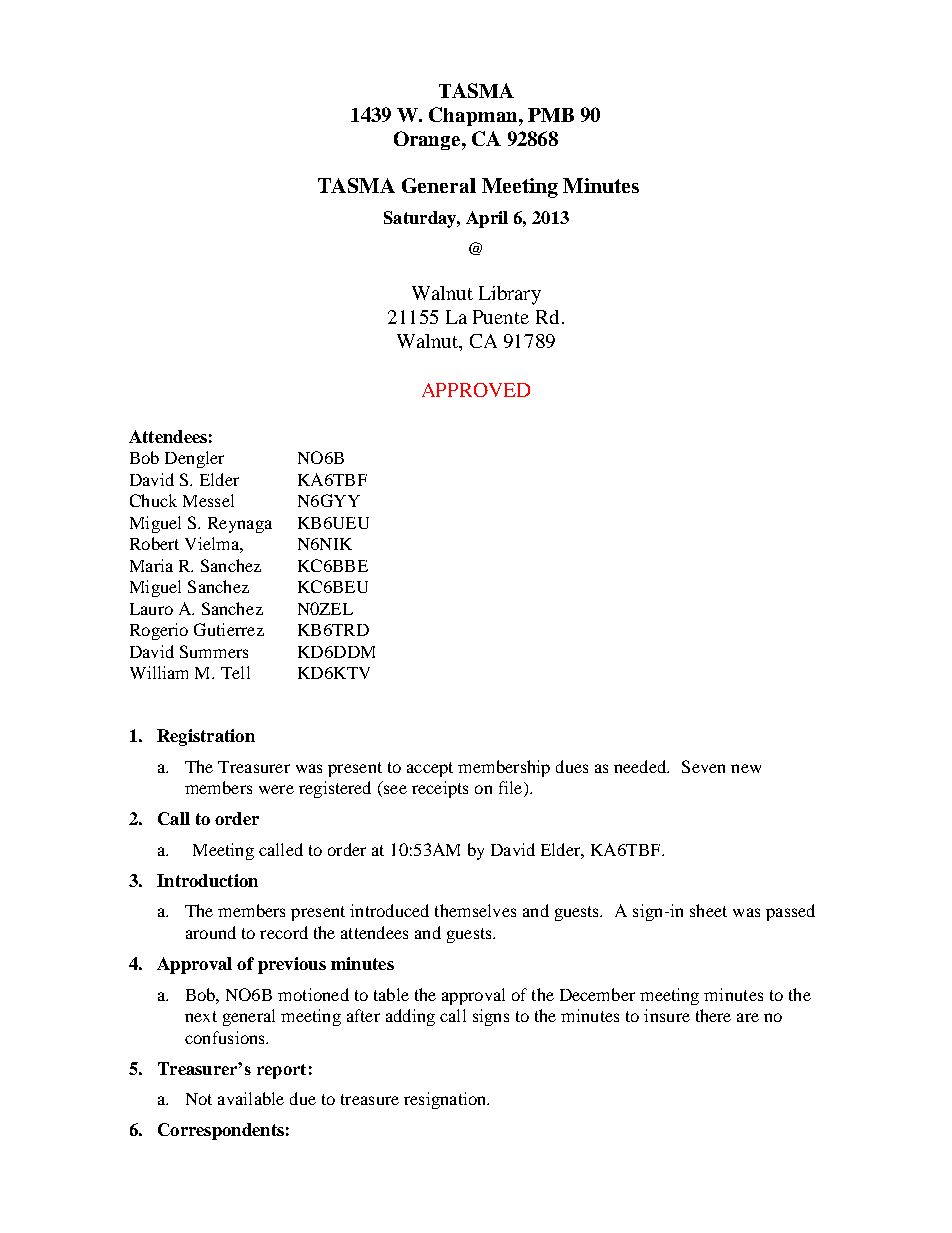 This screenshot has height=1233, width=952. What do you see at coordinates (708, 910) in the screenshot?
I see `sheet` at bounding box center [708, 910].
